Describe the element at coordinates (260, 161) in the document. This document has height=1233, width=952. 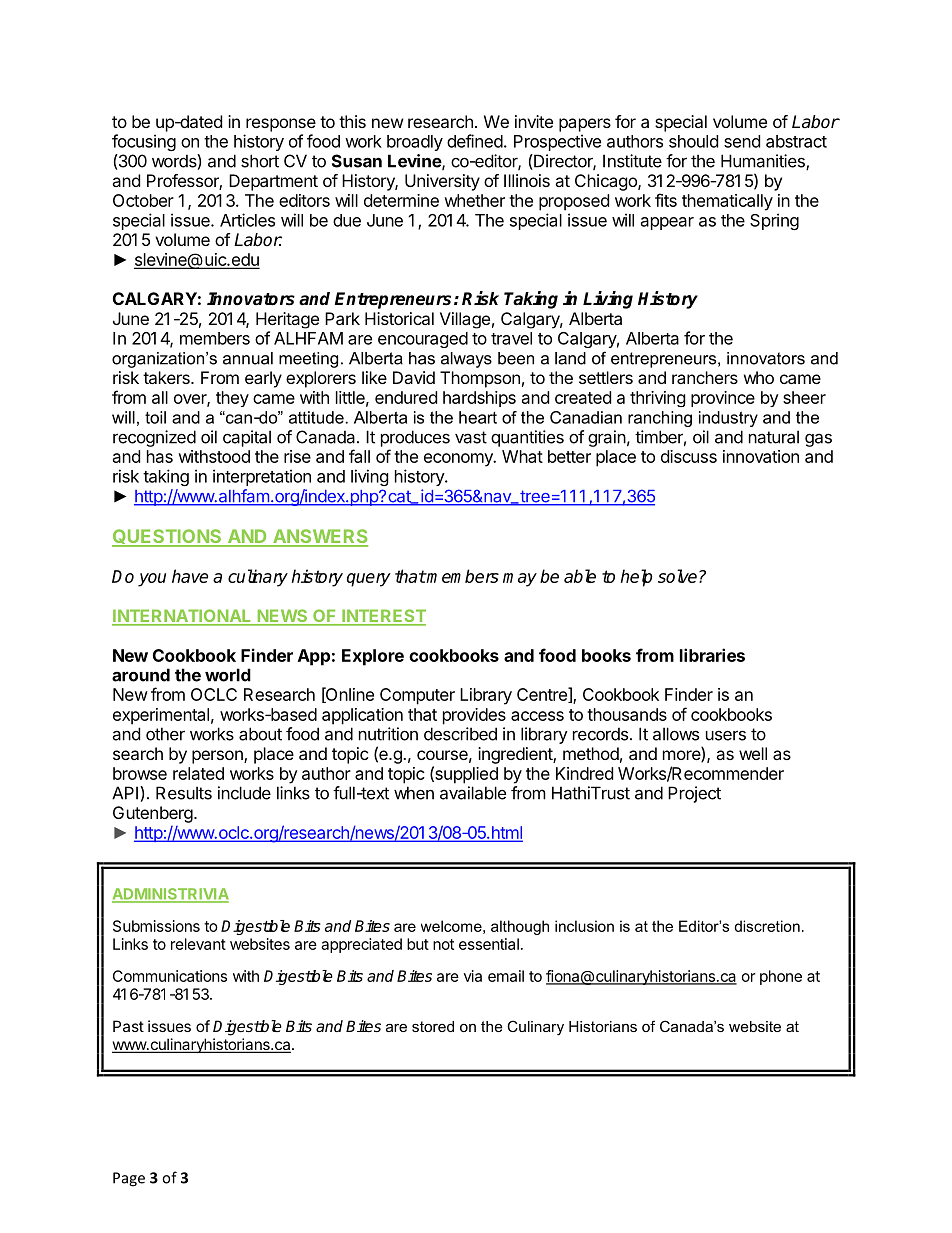
I see `short` at that location.
